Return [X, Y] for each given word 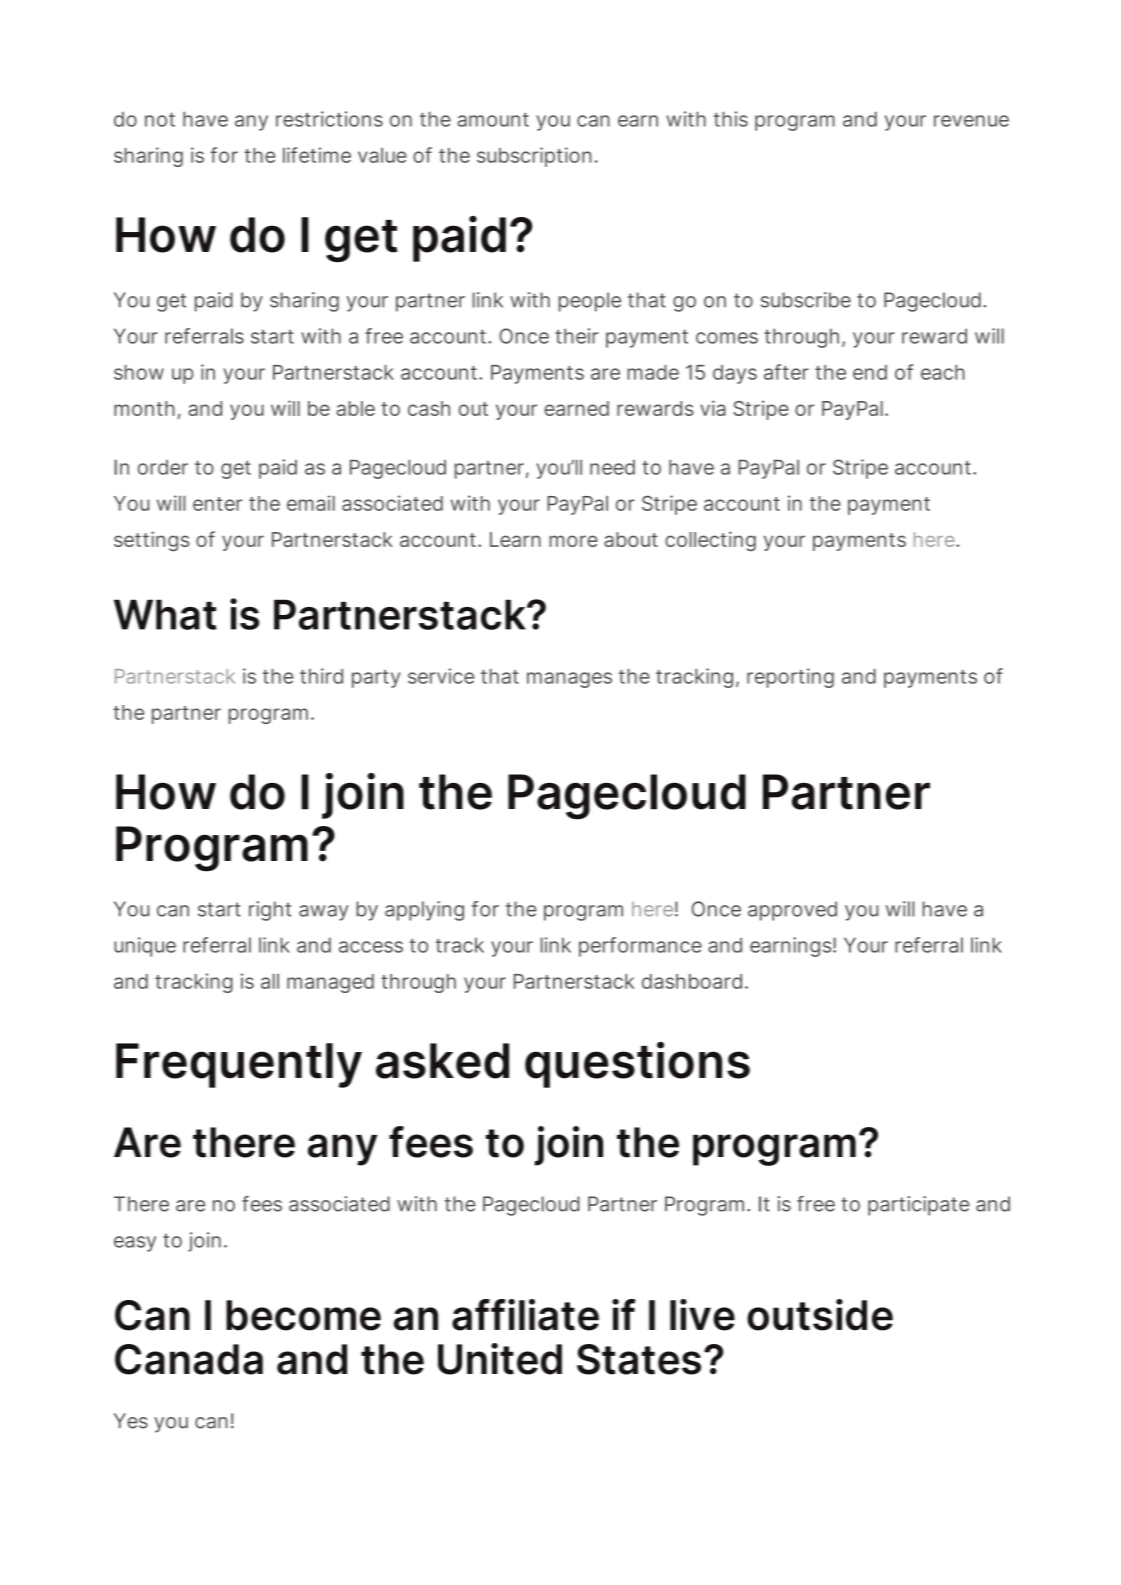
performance [640, 947]
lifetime [317, 155]
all [270, 981]
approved [792, 911]
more [573, 541]
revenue [971, 121]
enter [217, 504]
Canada [189, 1359]
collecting [710, 541]
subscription [534, 157]
